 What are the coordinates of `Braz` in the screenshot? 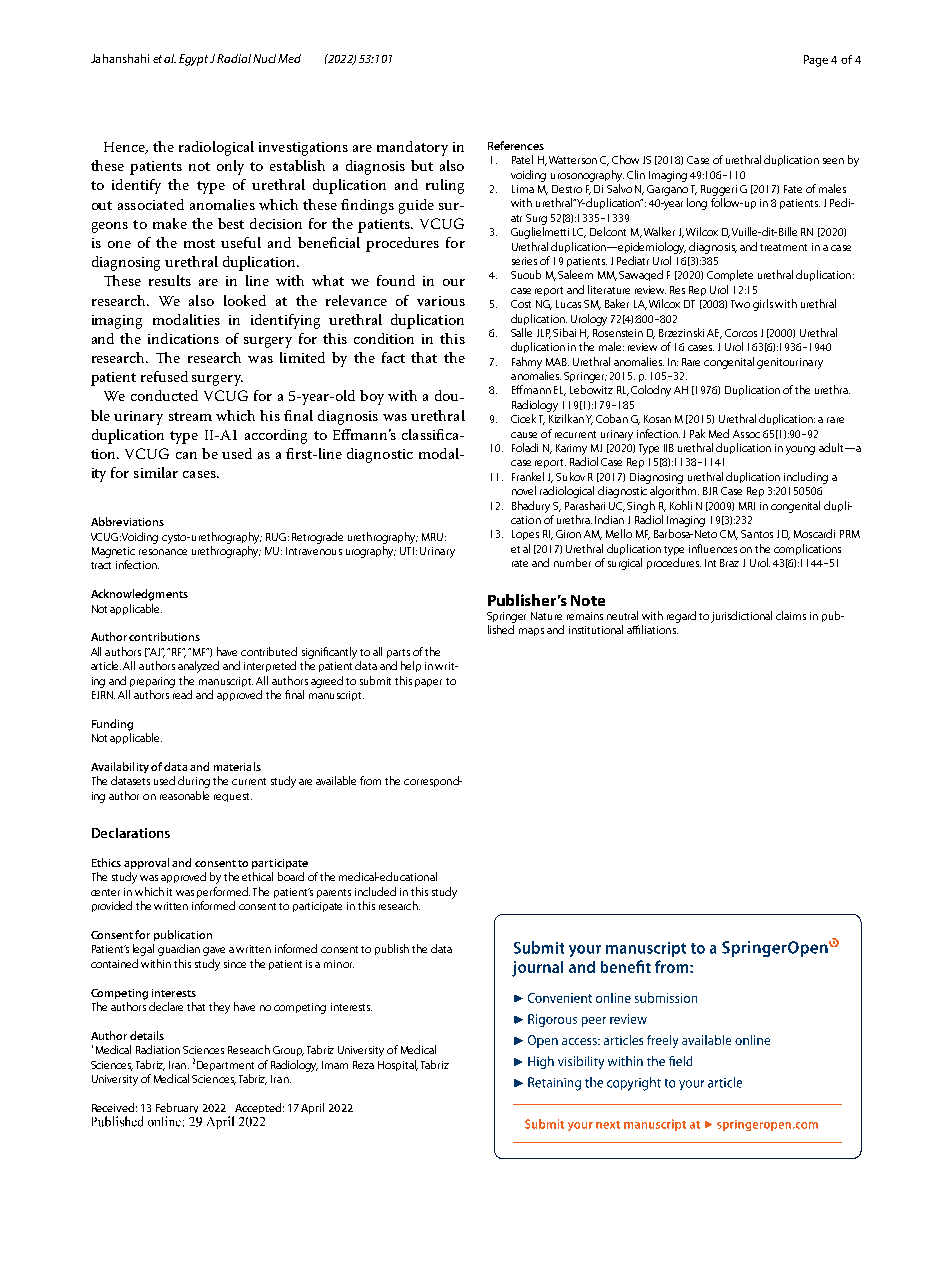 It's located at (729, 563).
